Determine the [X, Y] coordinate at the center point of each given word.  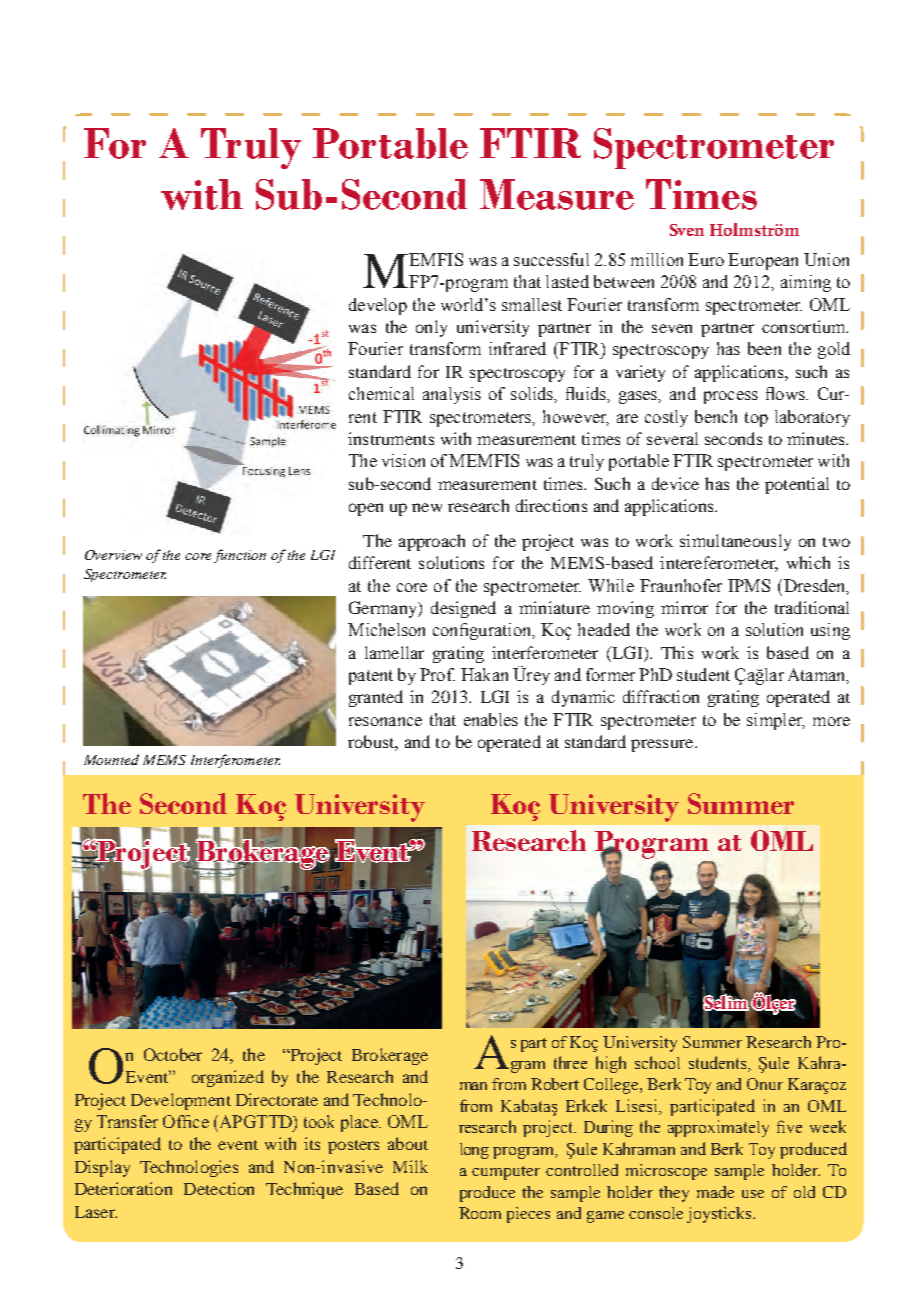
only [431, 328]
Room [480, 1213]
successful [551, 259]
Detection [219, 1188]
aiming [806, 283]
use [753, 1194]
